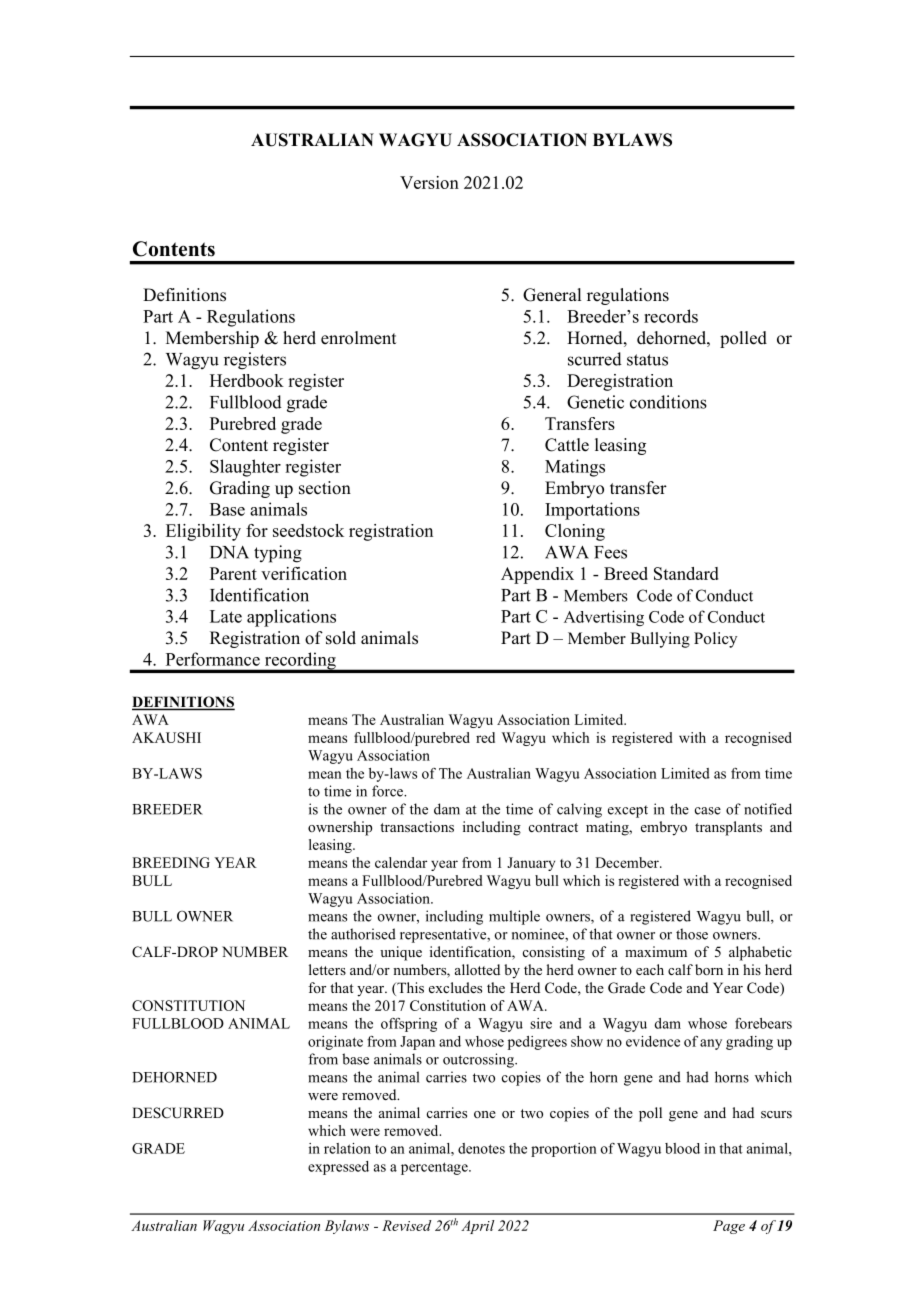 This screenshot has height=1308, width=924. What do you see at coordinates (671, 316) in the screenshot?
I see `records` at bounding box center [671, 316].
